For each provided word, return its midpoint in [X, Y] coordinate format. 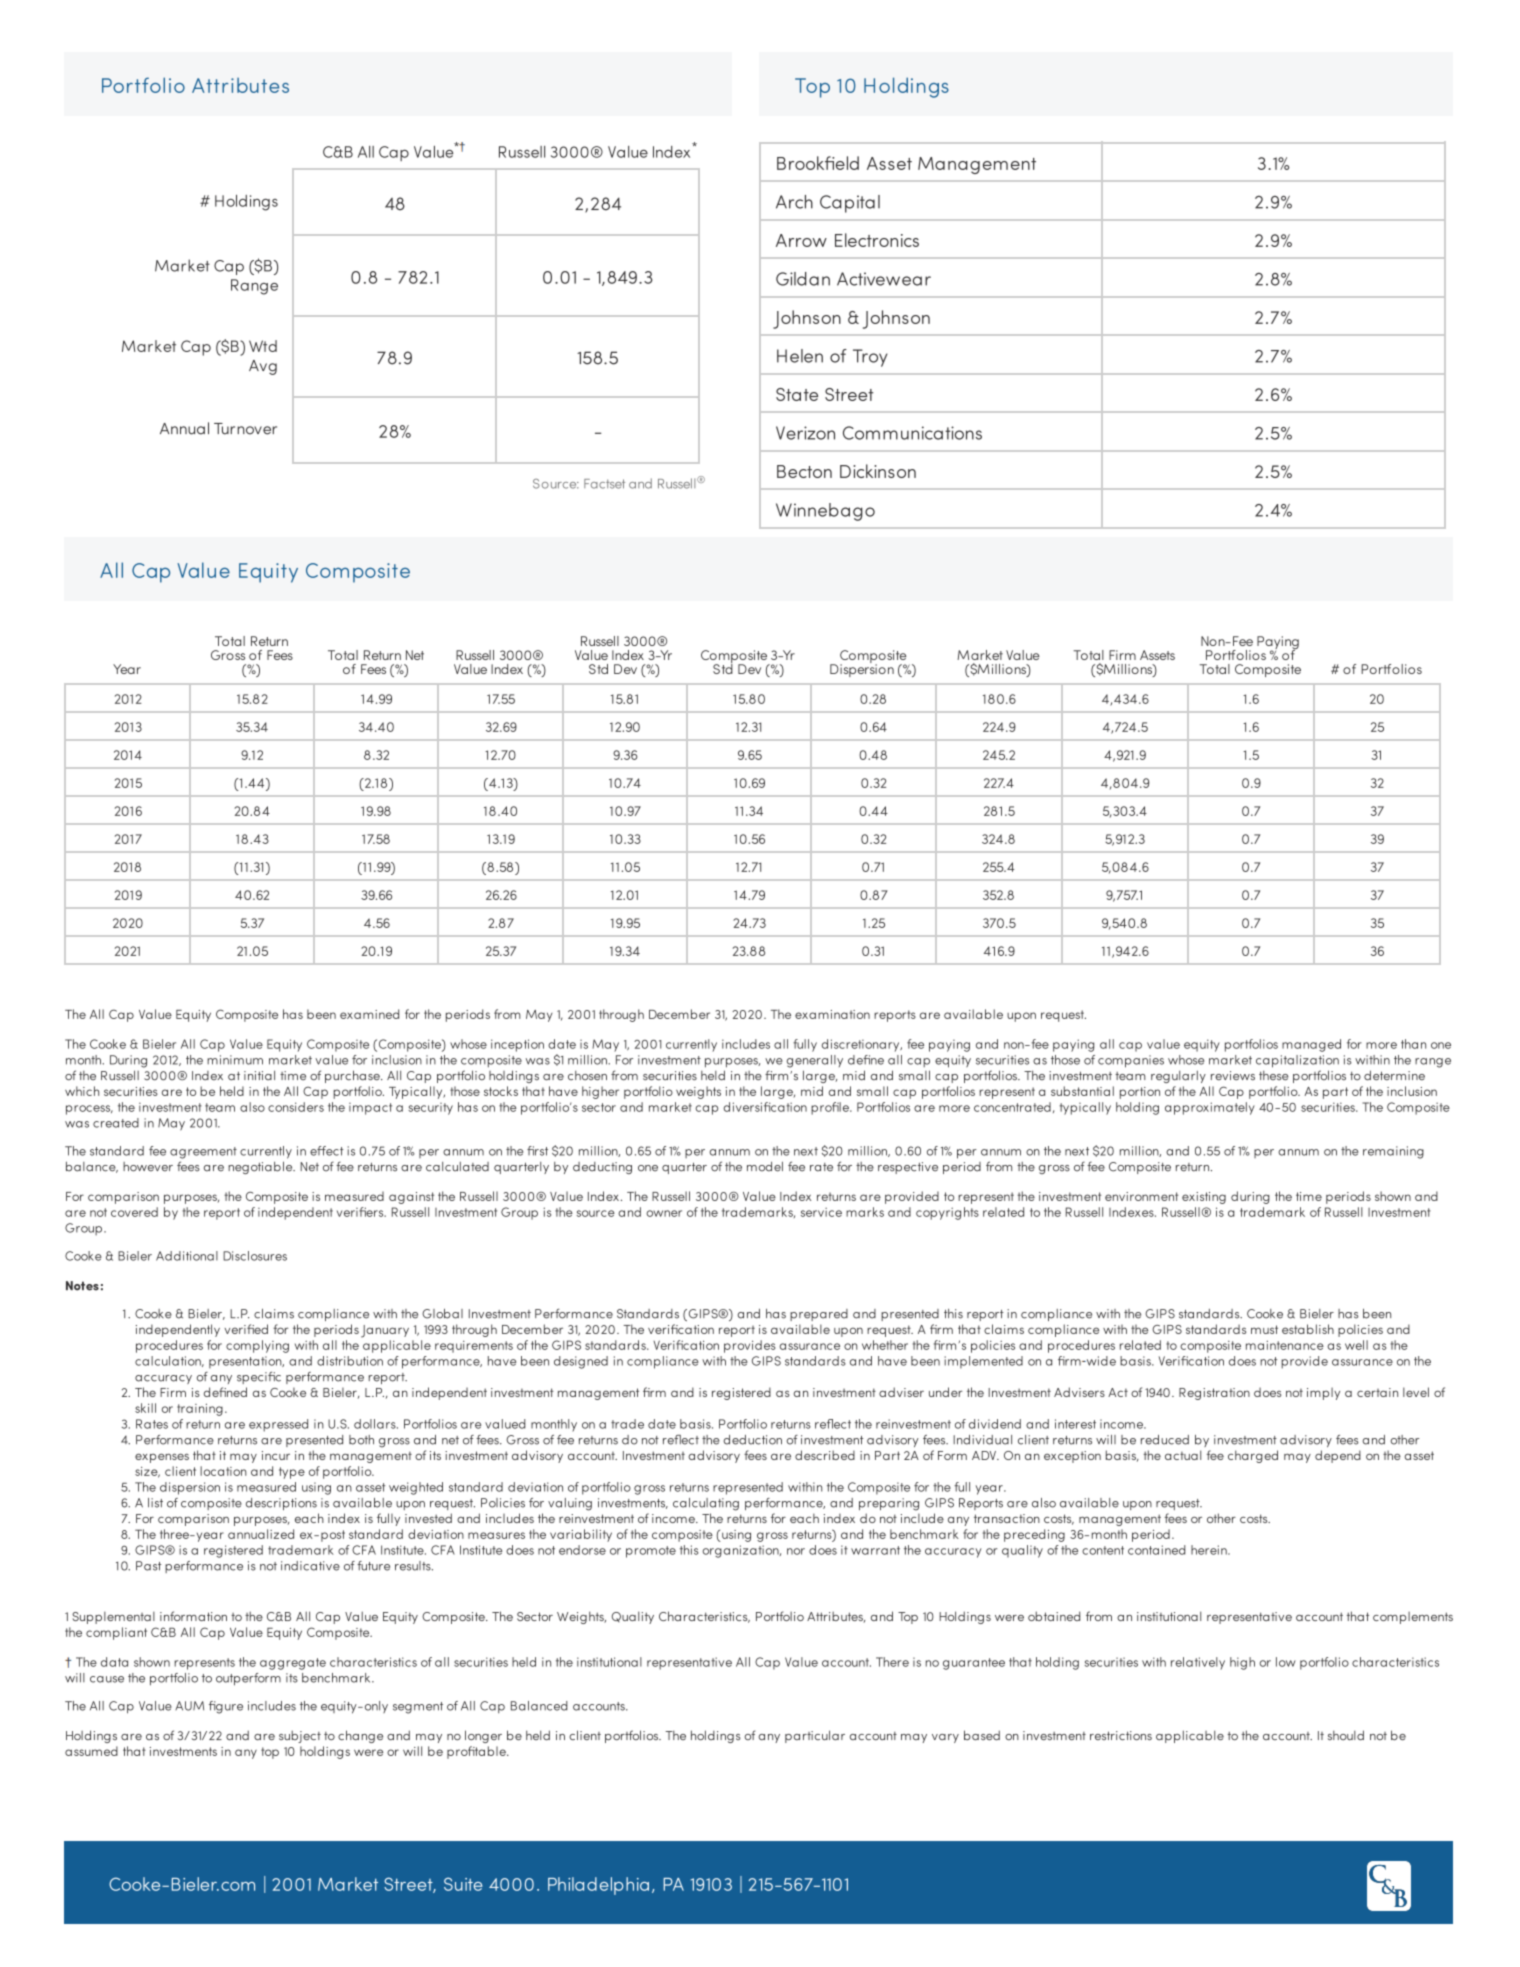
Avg [263, 367]
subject [300, 1737]
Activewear [884, 279]
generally [815, 1061]
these [1274, 1075]
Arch [794, 202]
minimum [235, 1060]
